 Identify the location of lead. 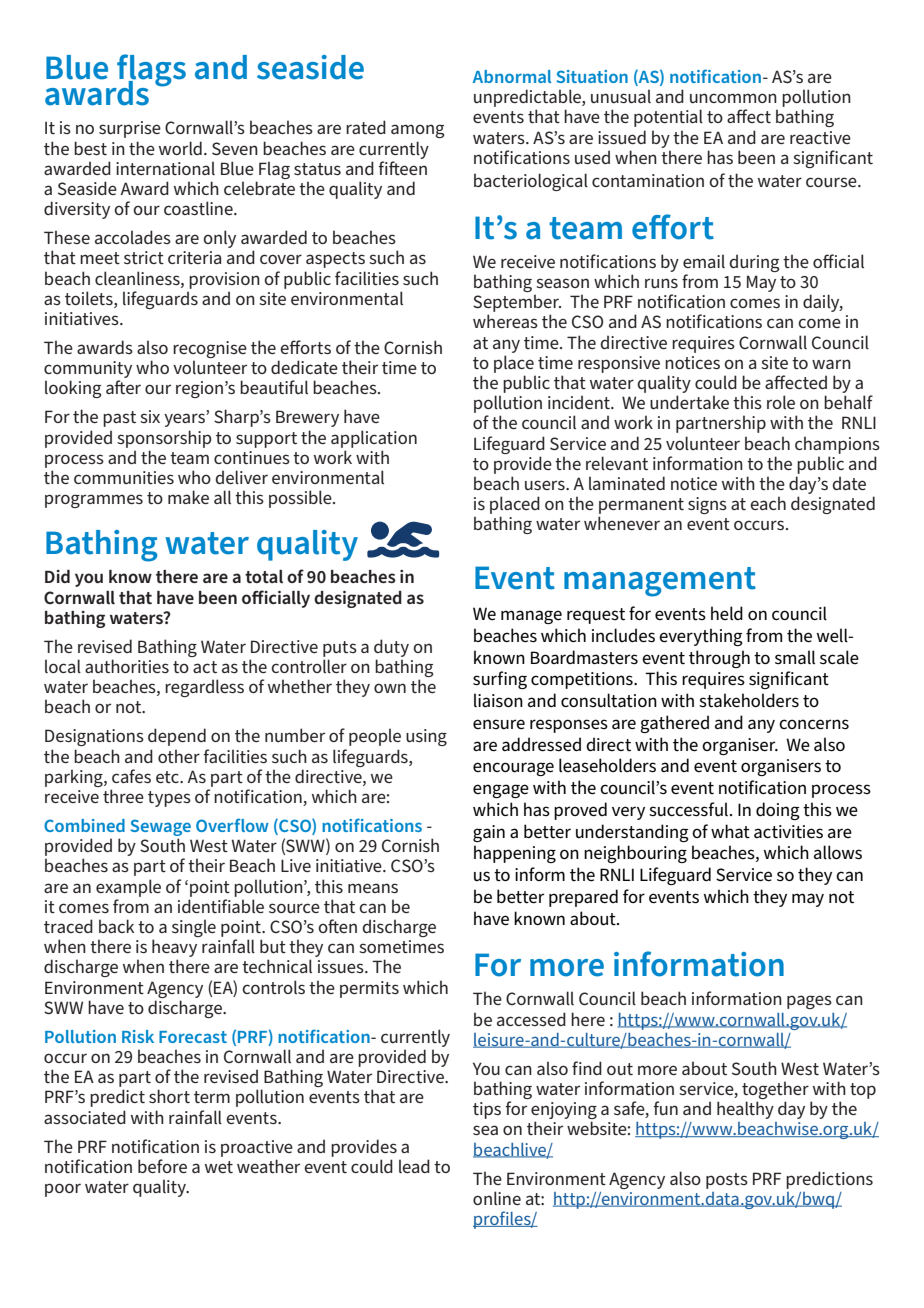
(414, 1166).
